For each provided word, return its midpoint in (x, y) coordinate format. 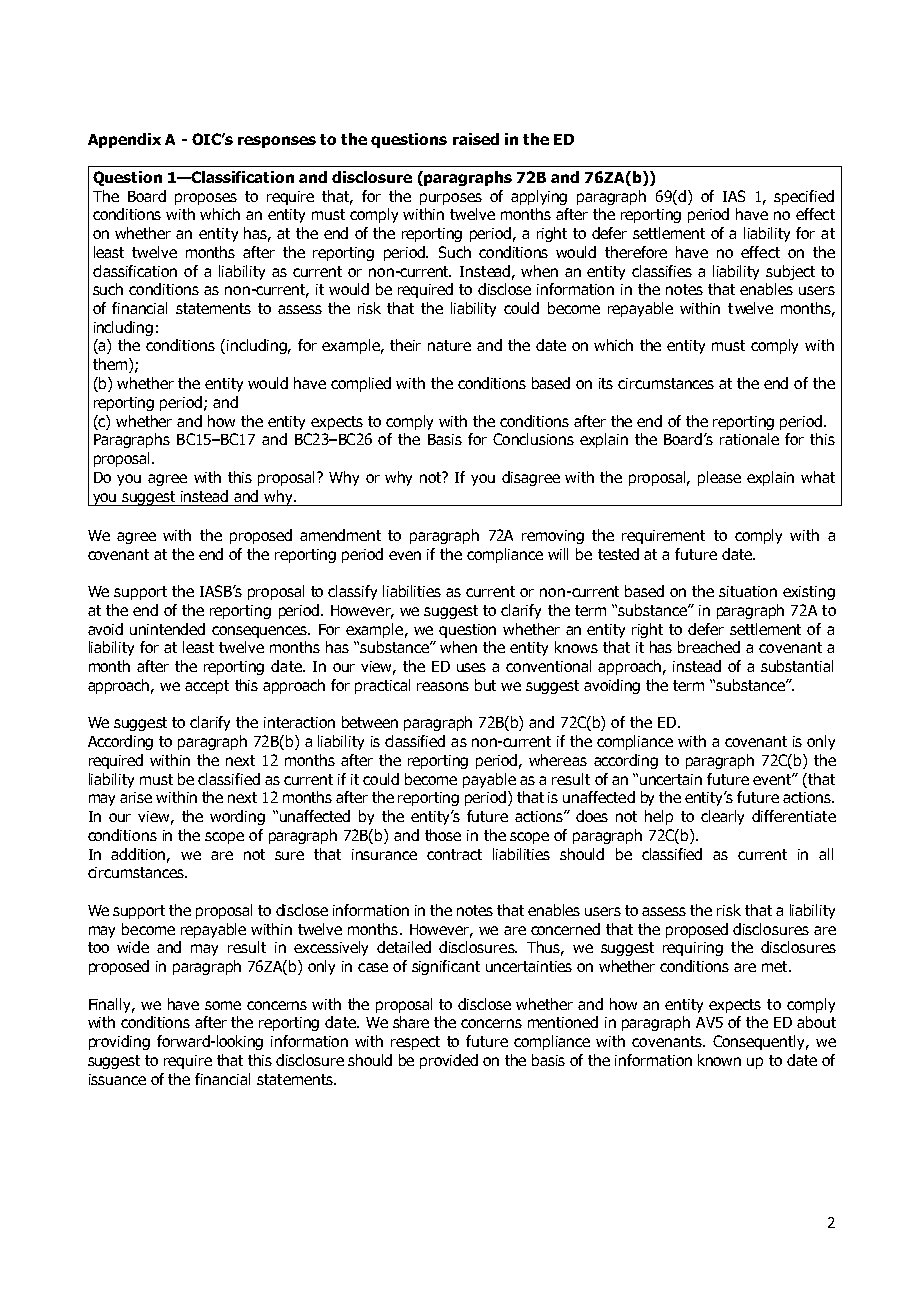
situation (748, 591)
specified (804, 197)
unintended (167, 629)
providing (119, 1042)
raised (476, 139)
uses (471, 667)
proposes (206, 199)
